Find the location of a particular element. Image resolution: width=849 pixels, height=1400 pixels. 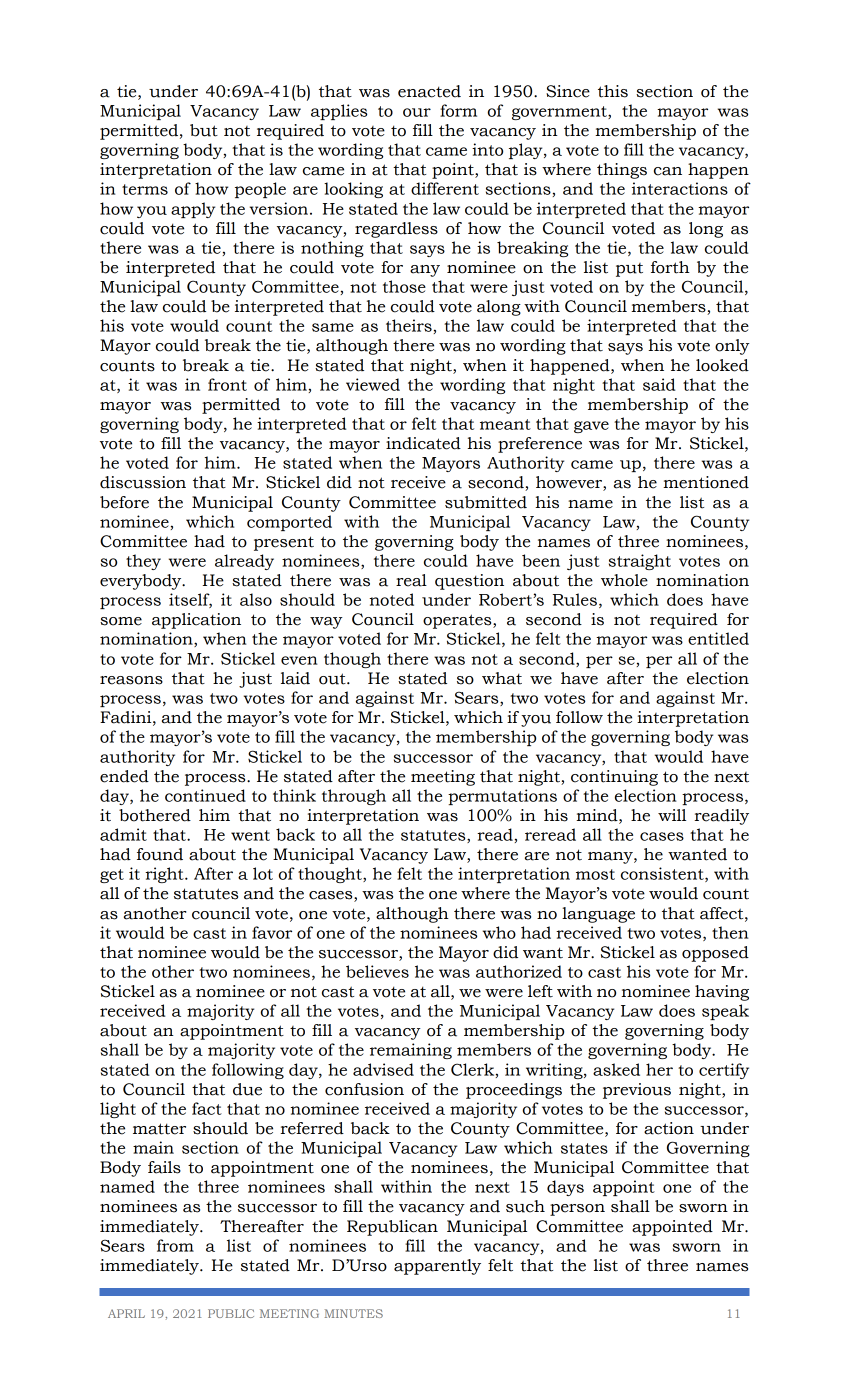

submitted is located at coordinates (486, 502).
